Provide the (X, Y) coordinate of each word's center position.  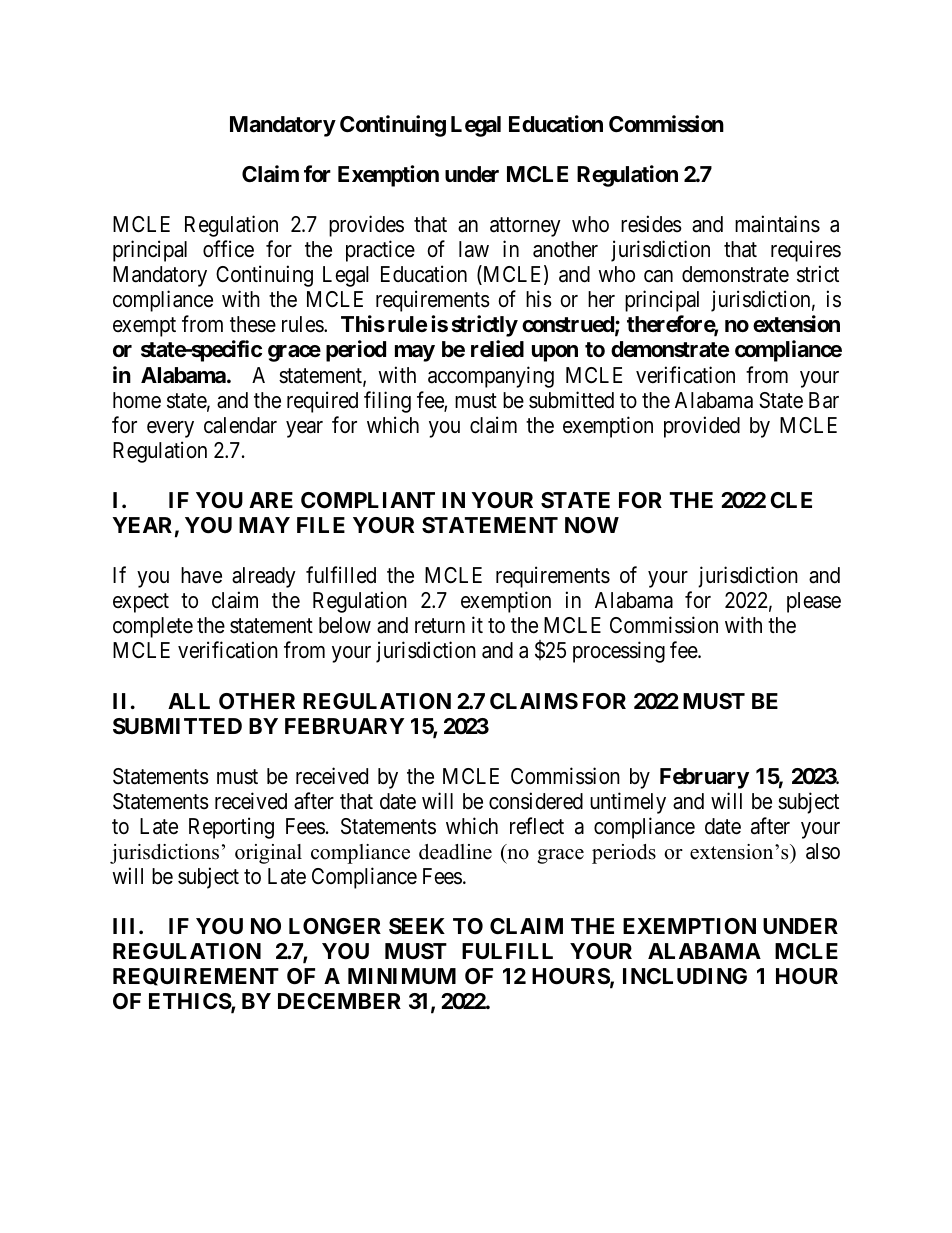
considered (536, 801)
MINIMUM (402, 976)
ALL (189, 701)
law (474, 249)
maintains (777, 224)
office (228, 249)
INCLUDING (685, 976)
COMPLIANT (368, 500)
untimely (628, 803)
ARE (271, 500)
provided (702, 427)
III (126, 926)
